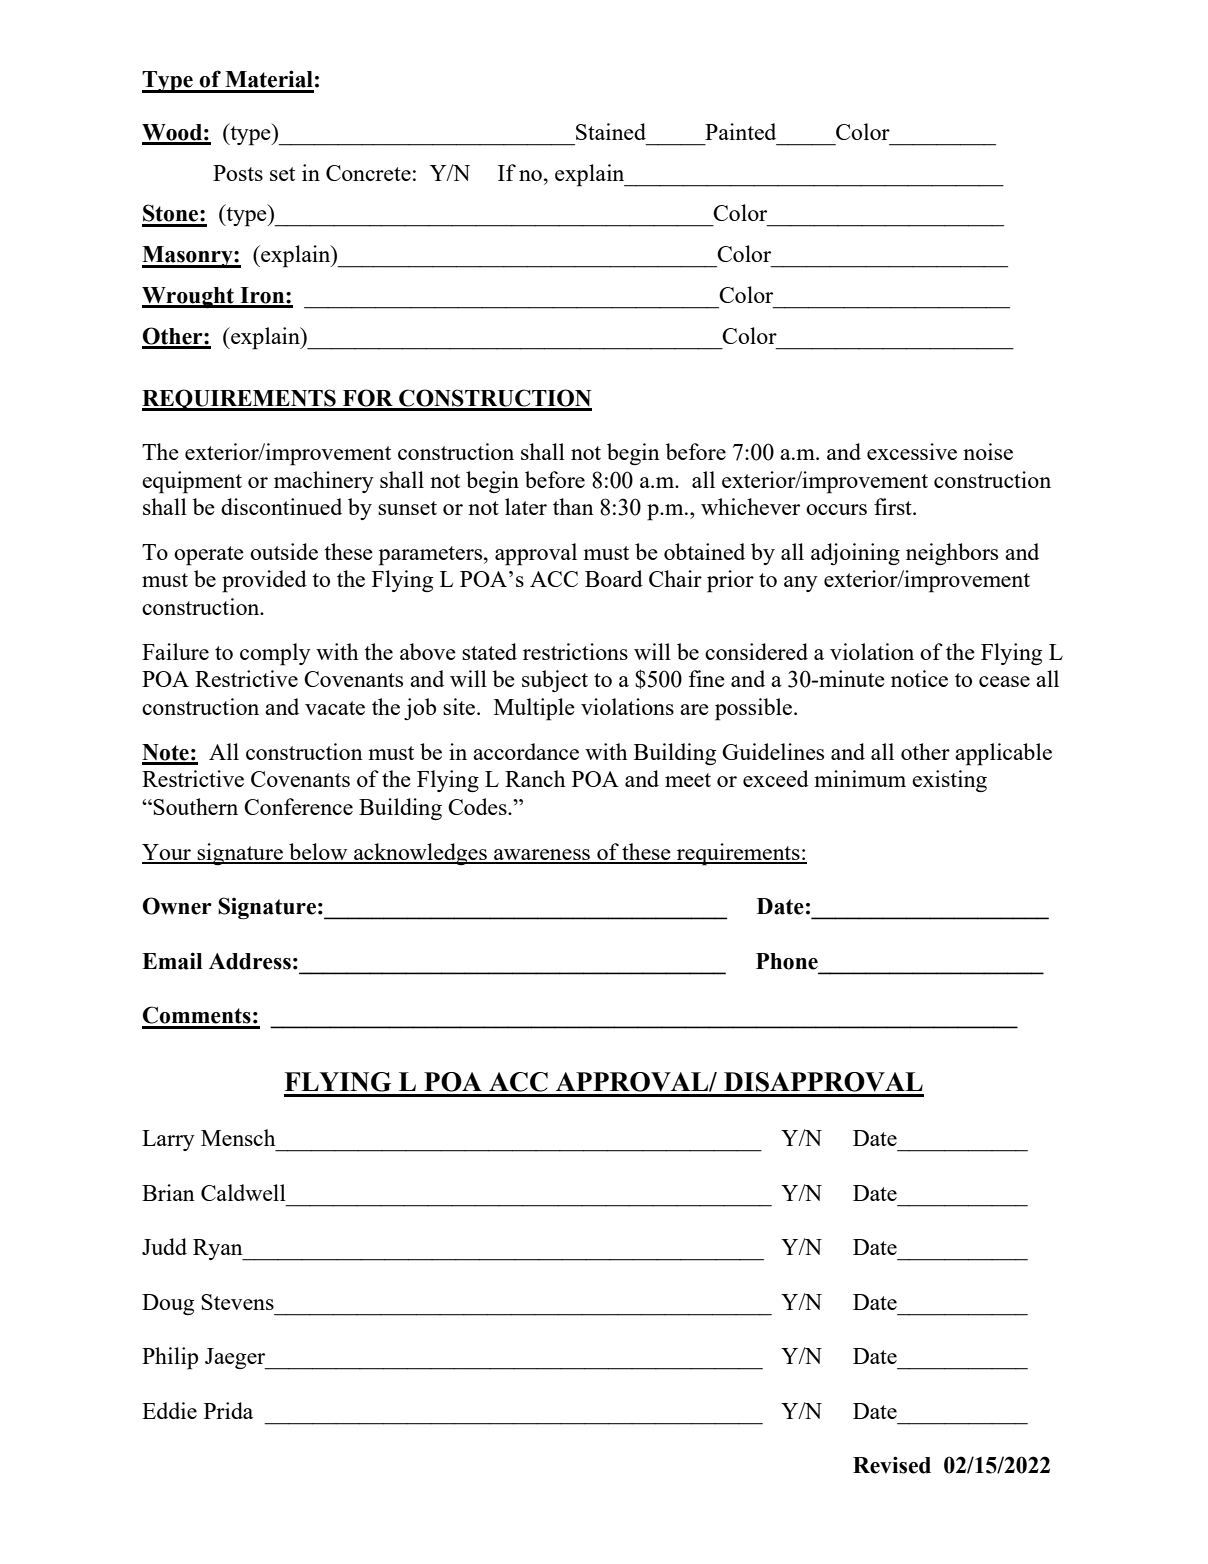  I want to click on existing, so click(949, 781).
